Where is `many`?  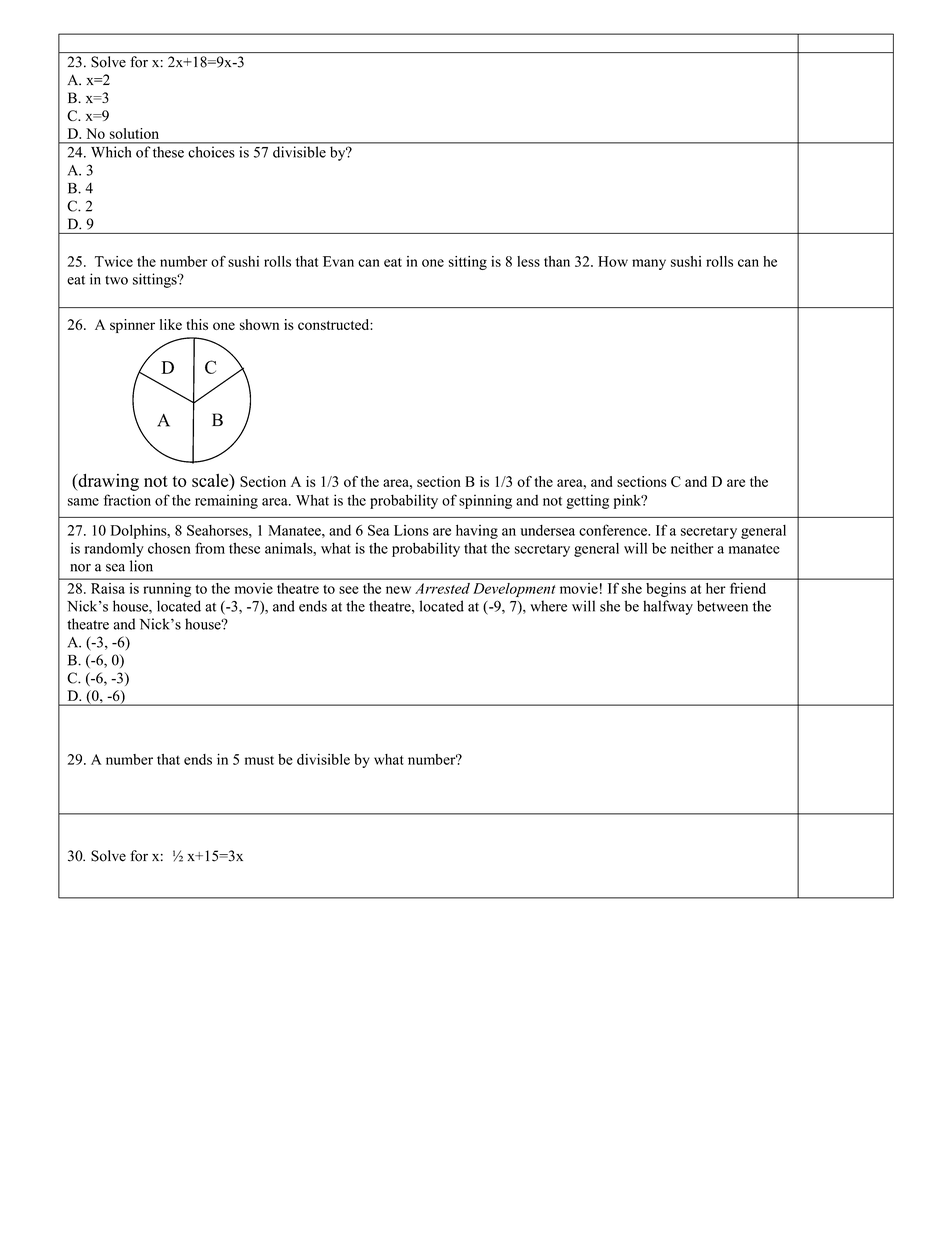
many is located at coordinates (649, 264).
